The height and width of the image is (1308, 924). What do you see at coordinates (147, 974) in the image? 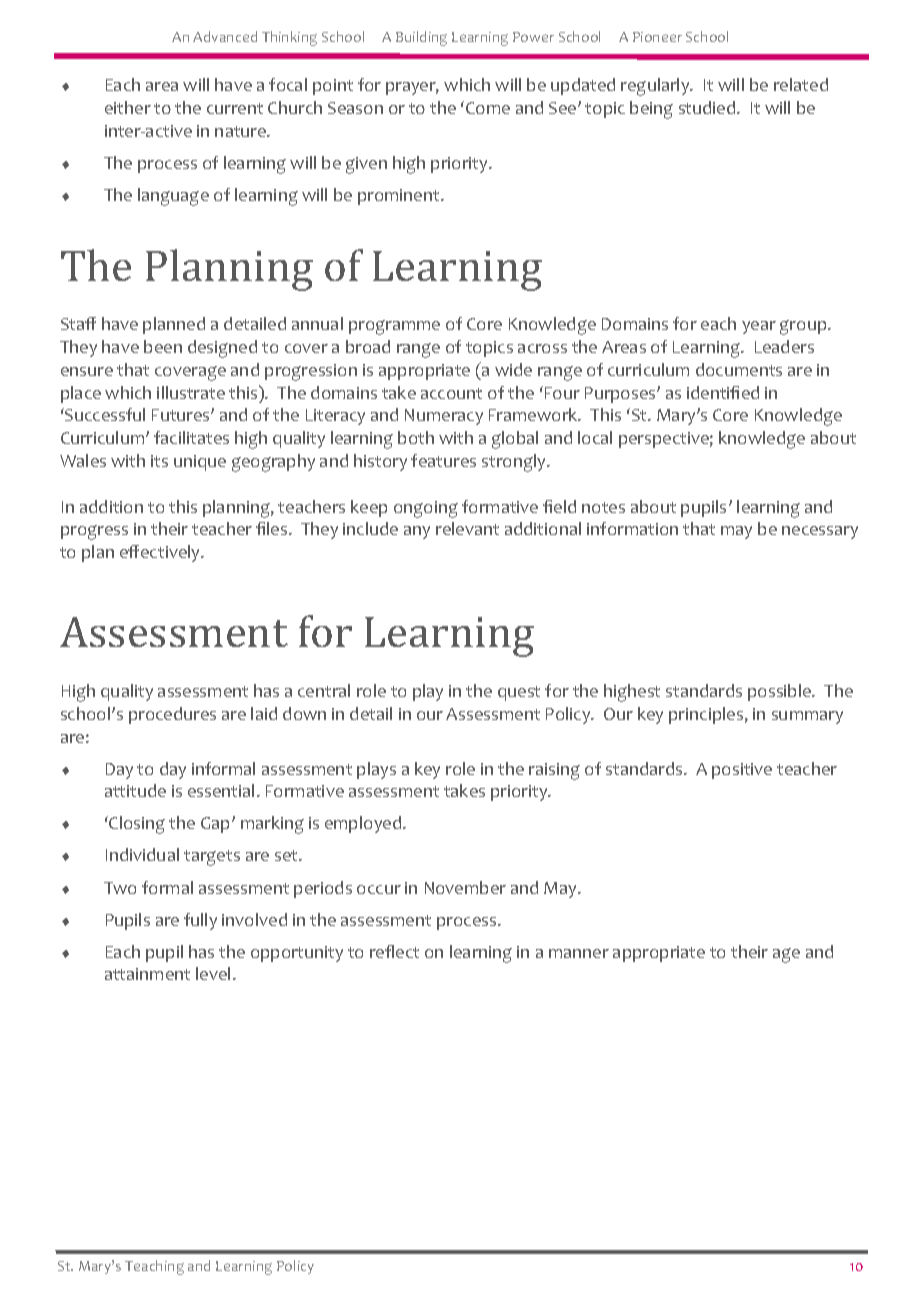
I see `attainment` at bounding box center [147, 974].
